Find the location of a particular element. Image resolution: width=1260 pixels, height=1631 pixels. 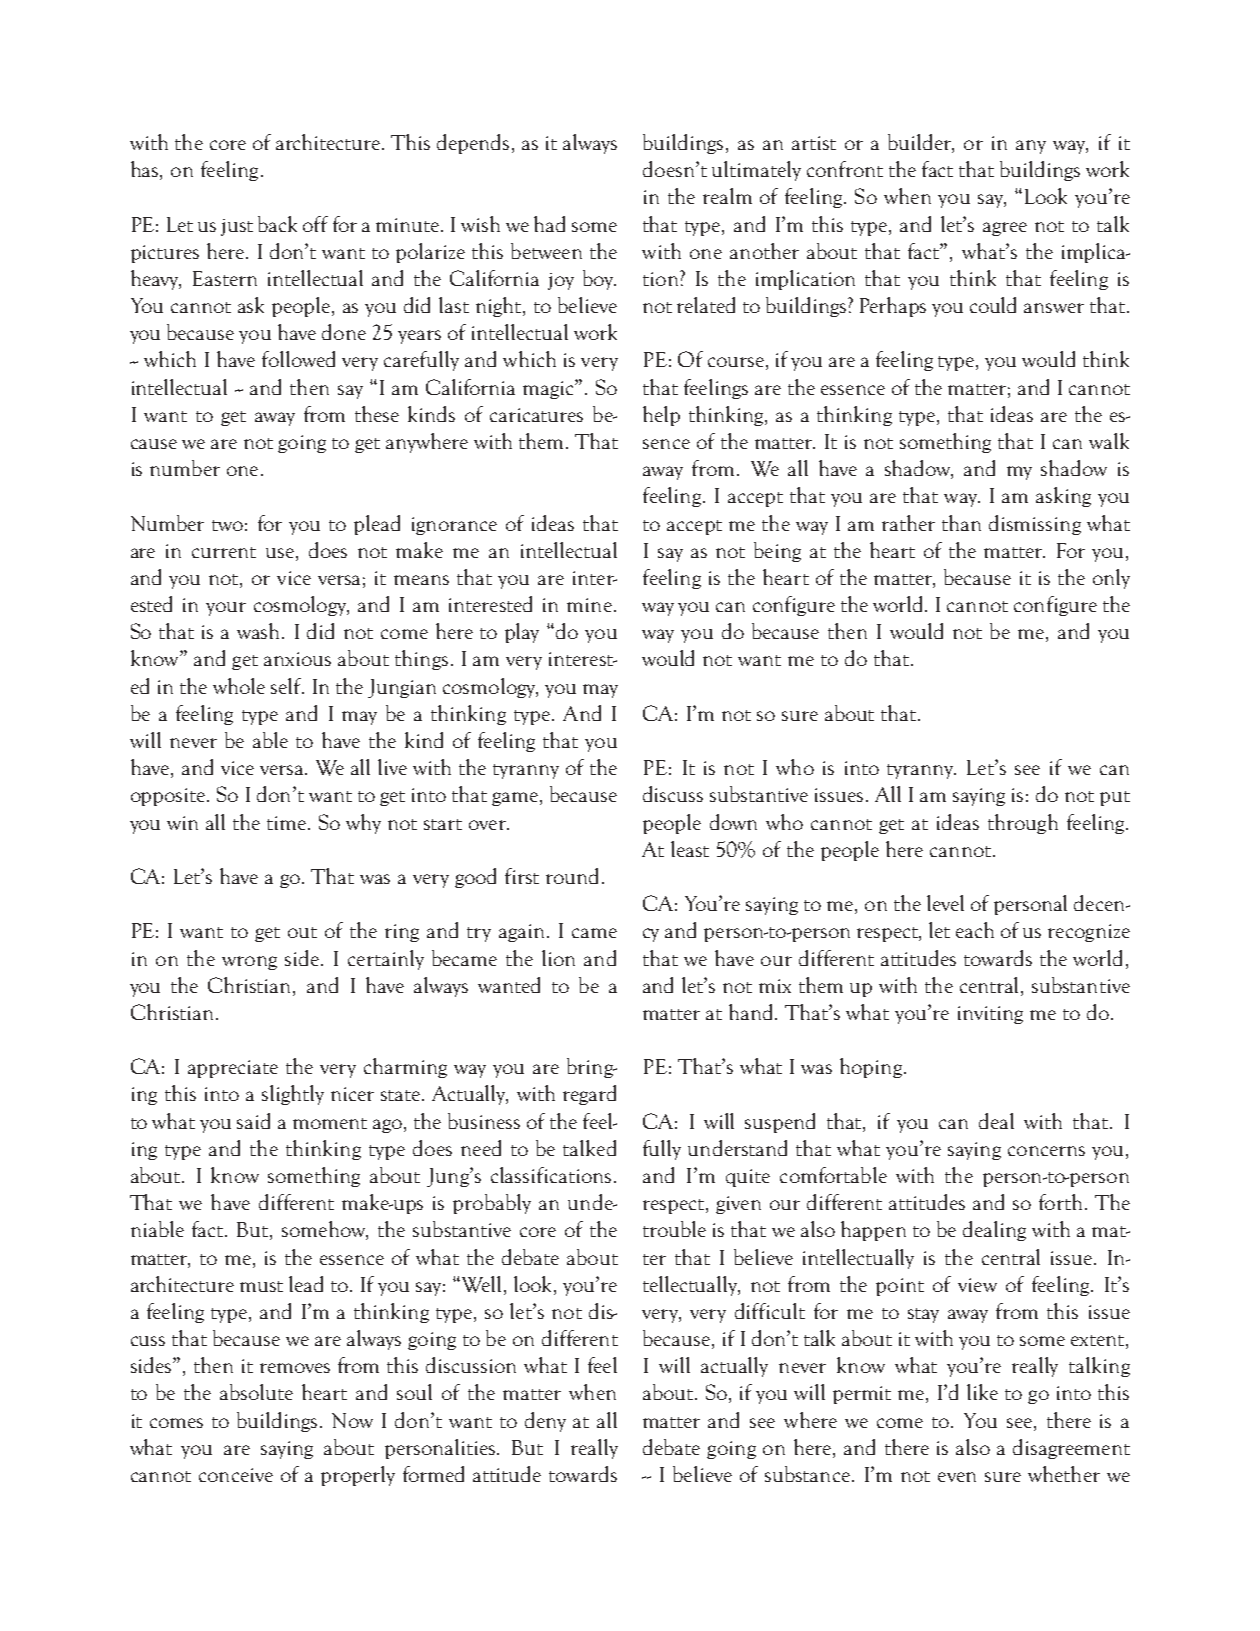

help is located at coordinates (661, 416).
